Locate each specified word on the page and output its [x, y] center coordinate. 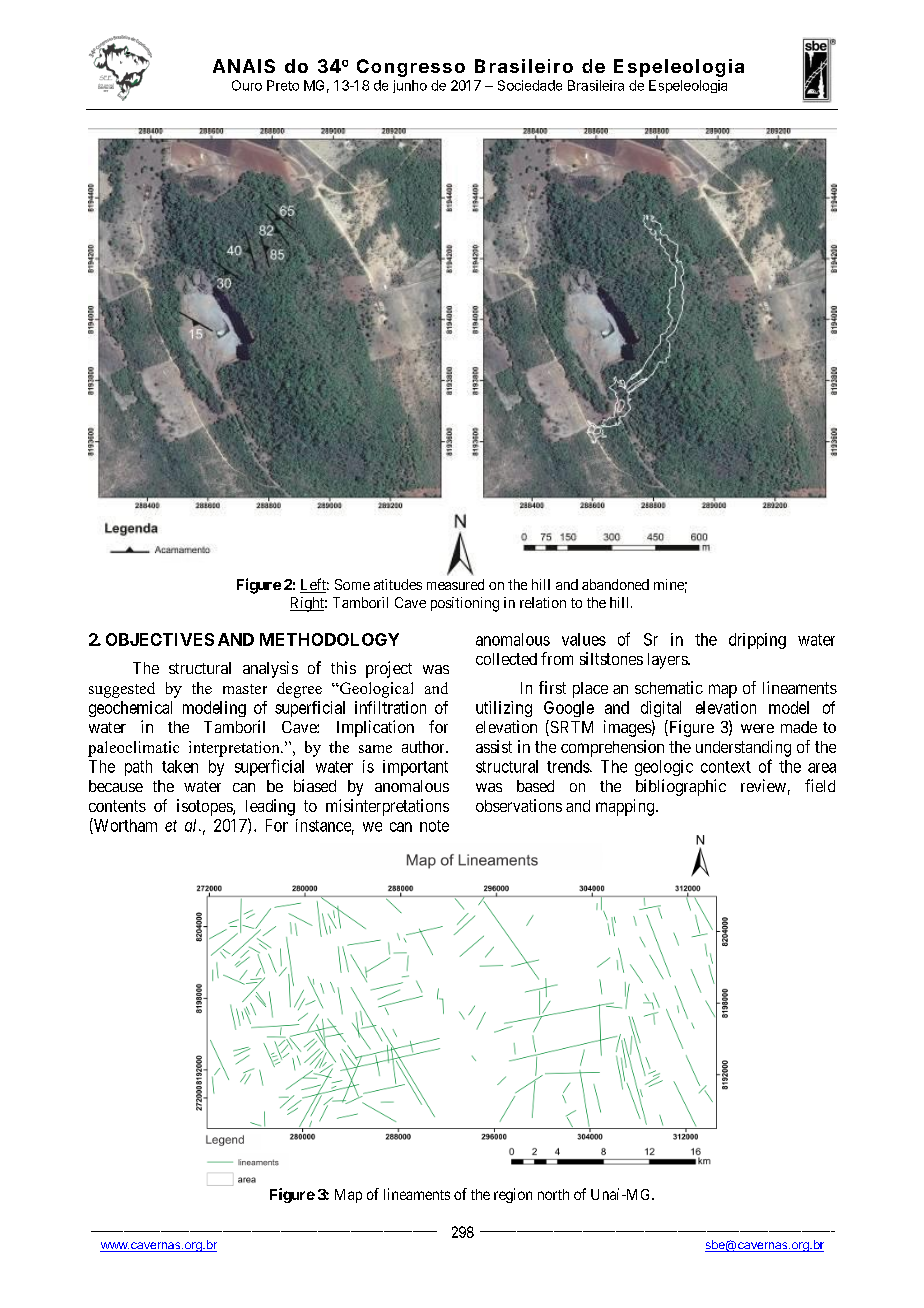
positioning [465, 604]
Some [352, 584]
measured [455, 584]
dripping [757, 641]
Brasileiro [524, 66]
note [434, 826]
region [513, 1195]
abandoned [615, 584]
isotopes [205, 807]
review [763, 785]
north [553, 1194]
